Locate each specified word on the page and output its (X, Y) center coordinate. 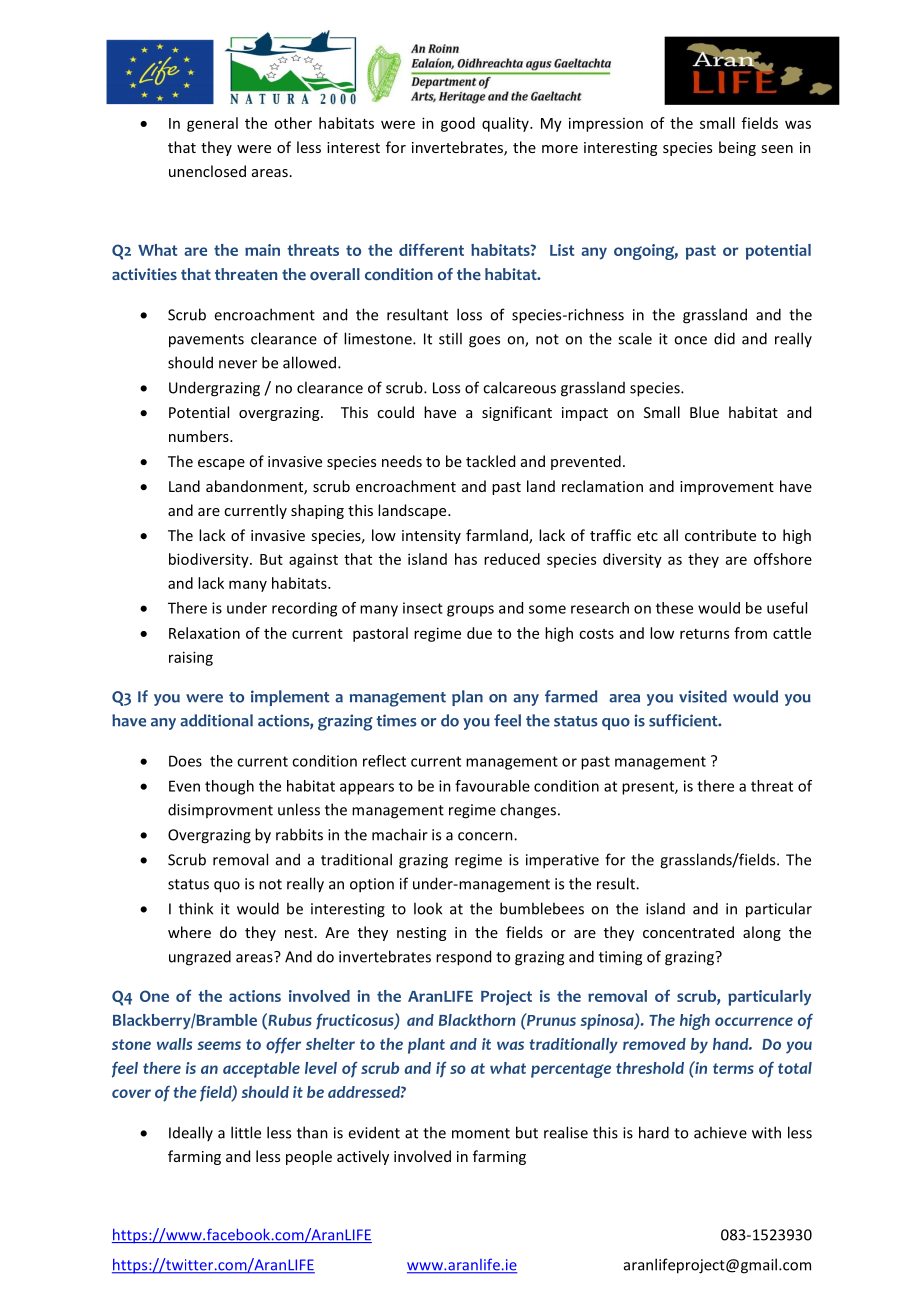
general (212, 124)
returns (704, 634)
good (458, 124)
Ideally (191, 1133)
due (479, 633)
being (737, 148)
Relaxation (204, 633)
